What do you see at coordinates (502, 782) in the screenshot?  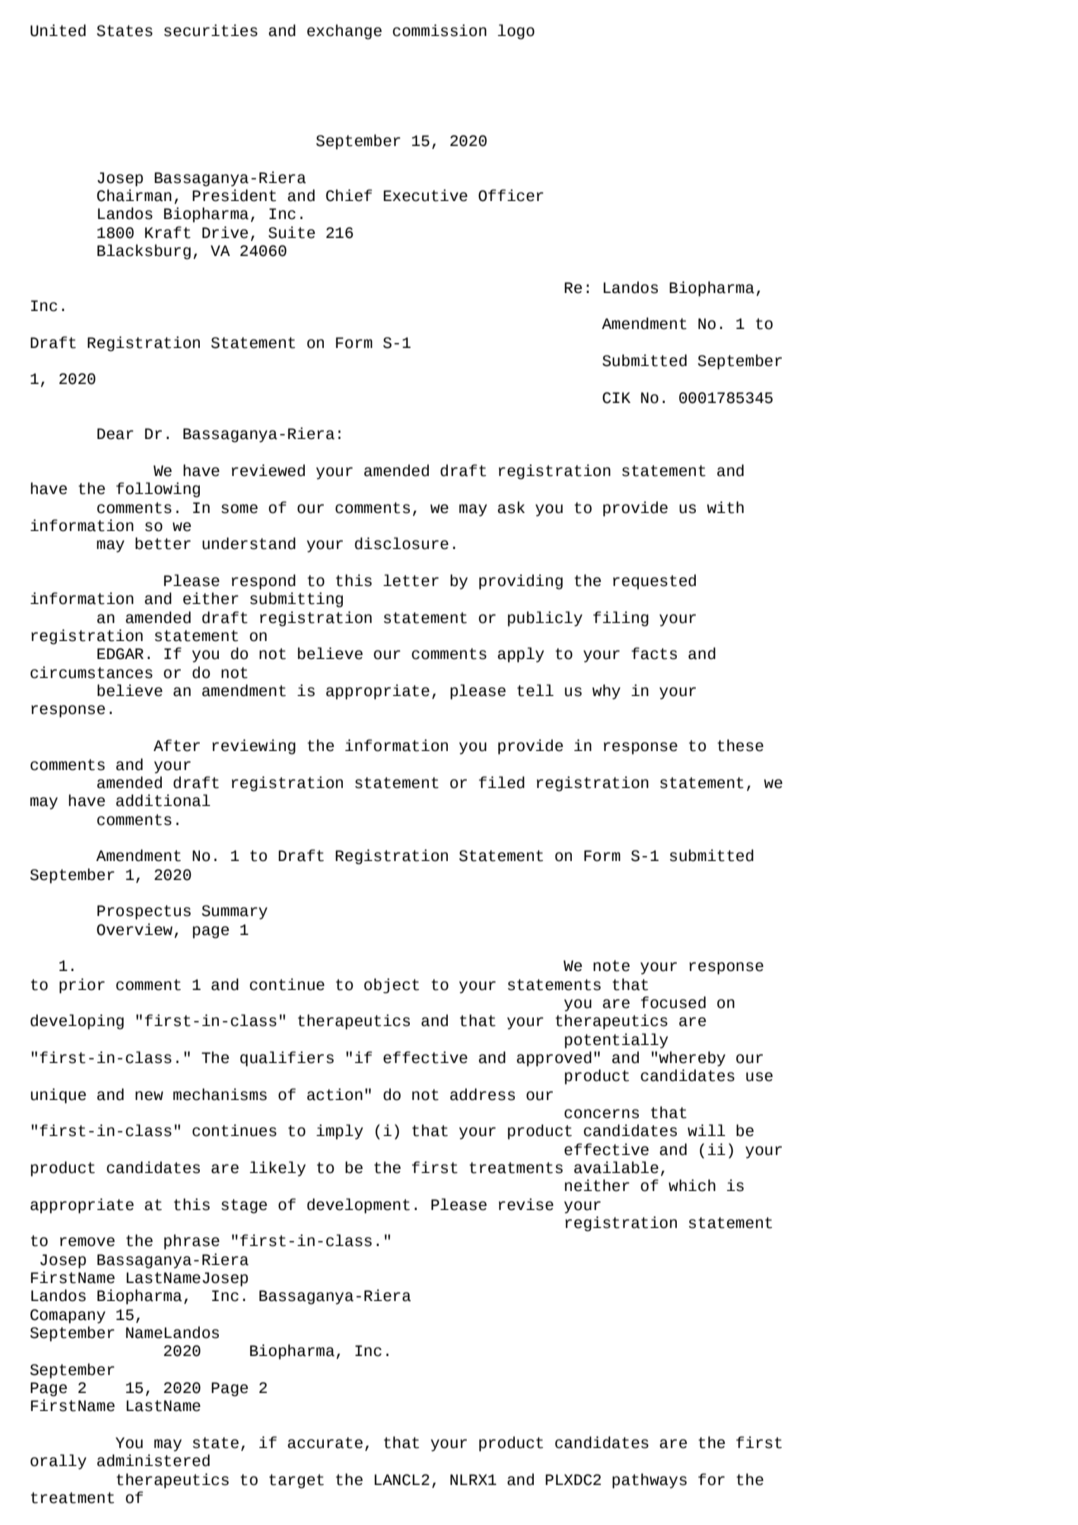 I see `filed` at bounding box center [502, 782].
